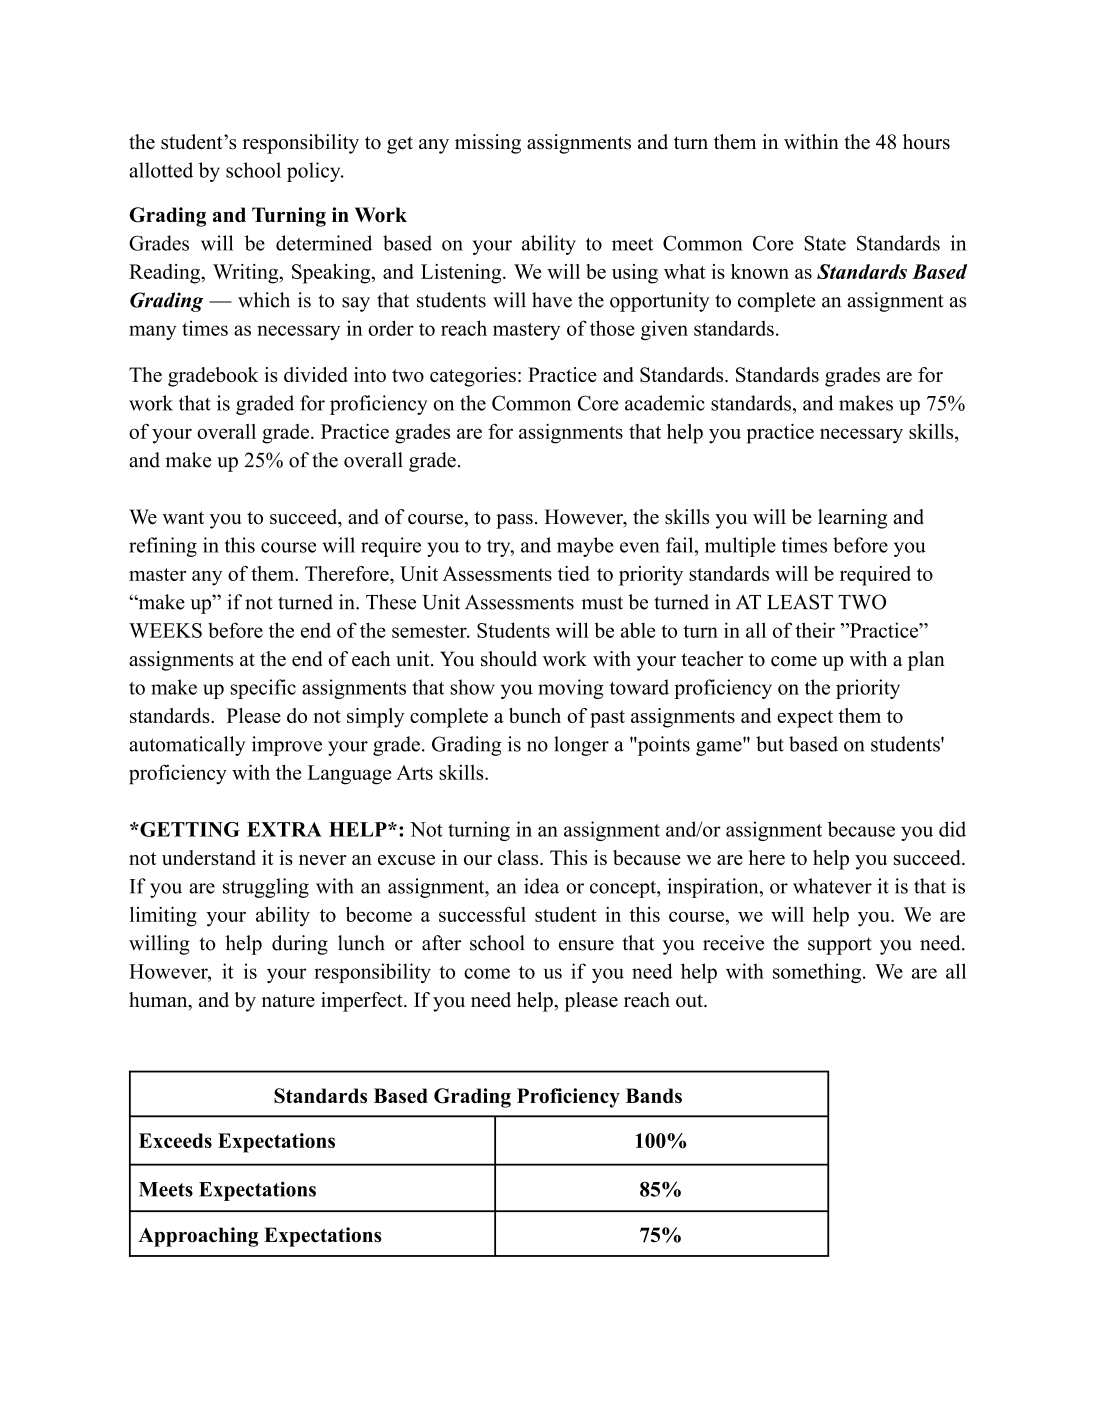 The image size is (1096, 1418). Describe the element at coordinates (198, 1237) in the screenshot. I see `Approaching` at that location.
